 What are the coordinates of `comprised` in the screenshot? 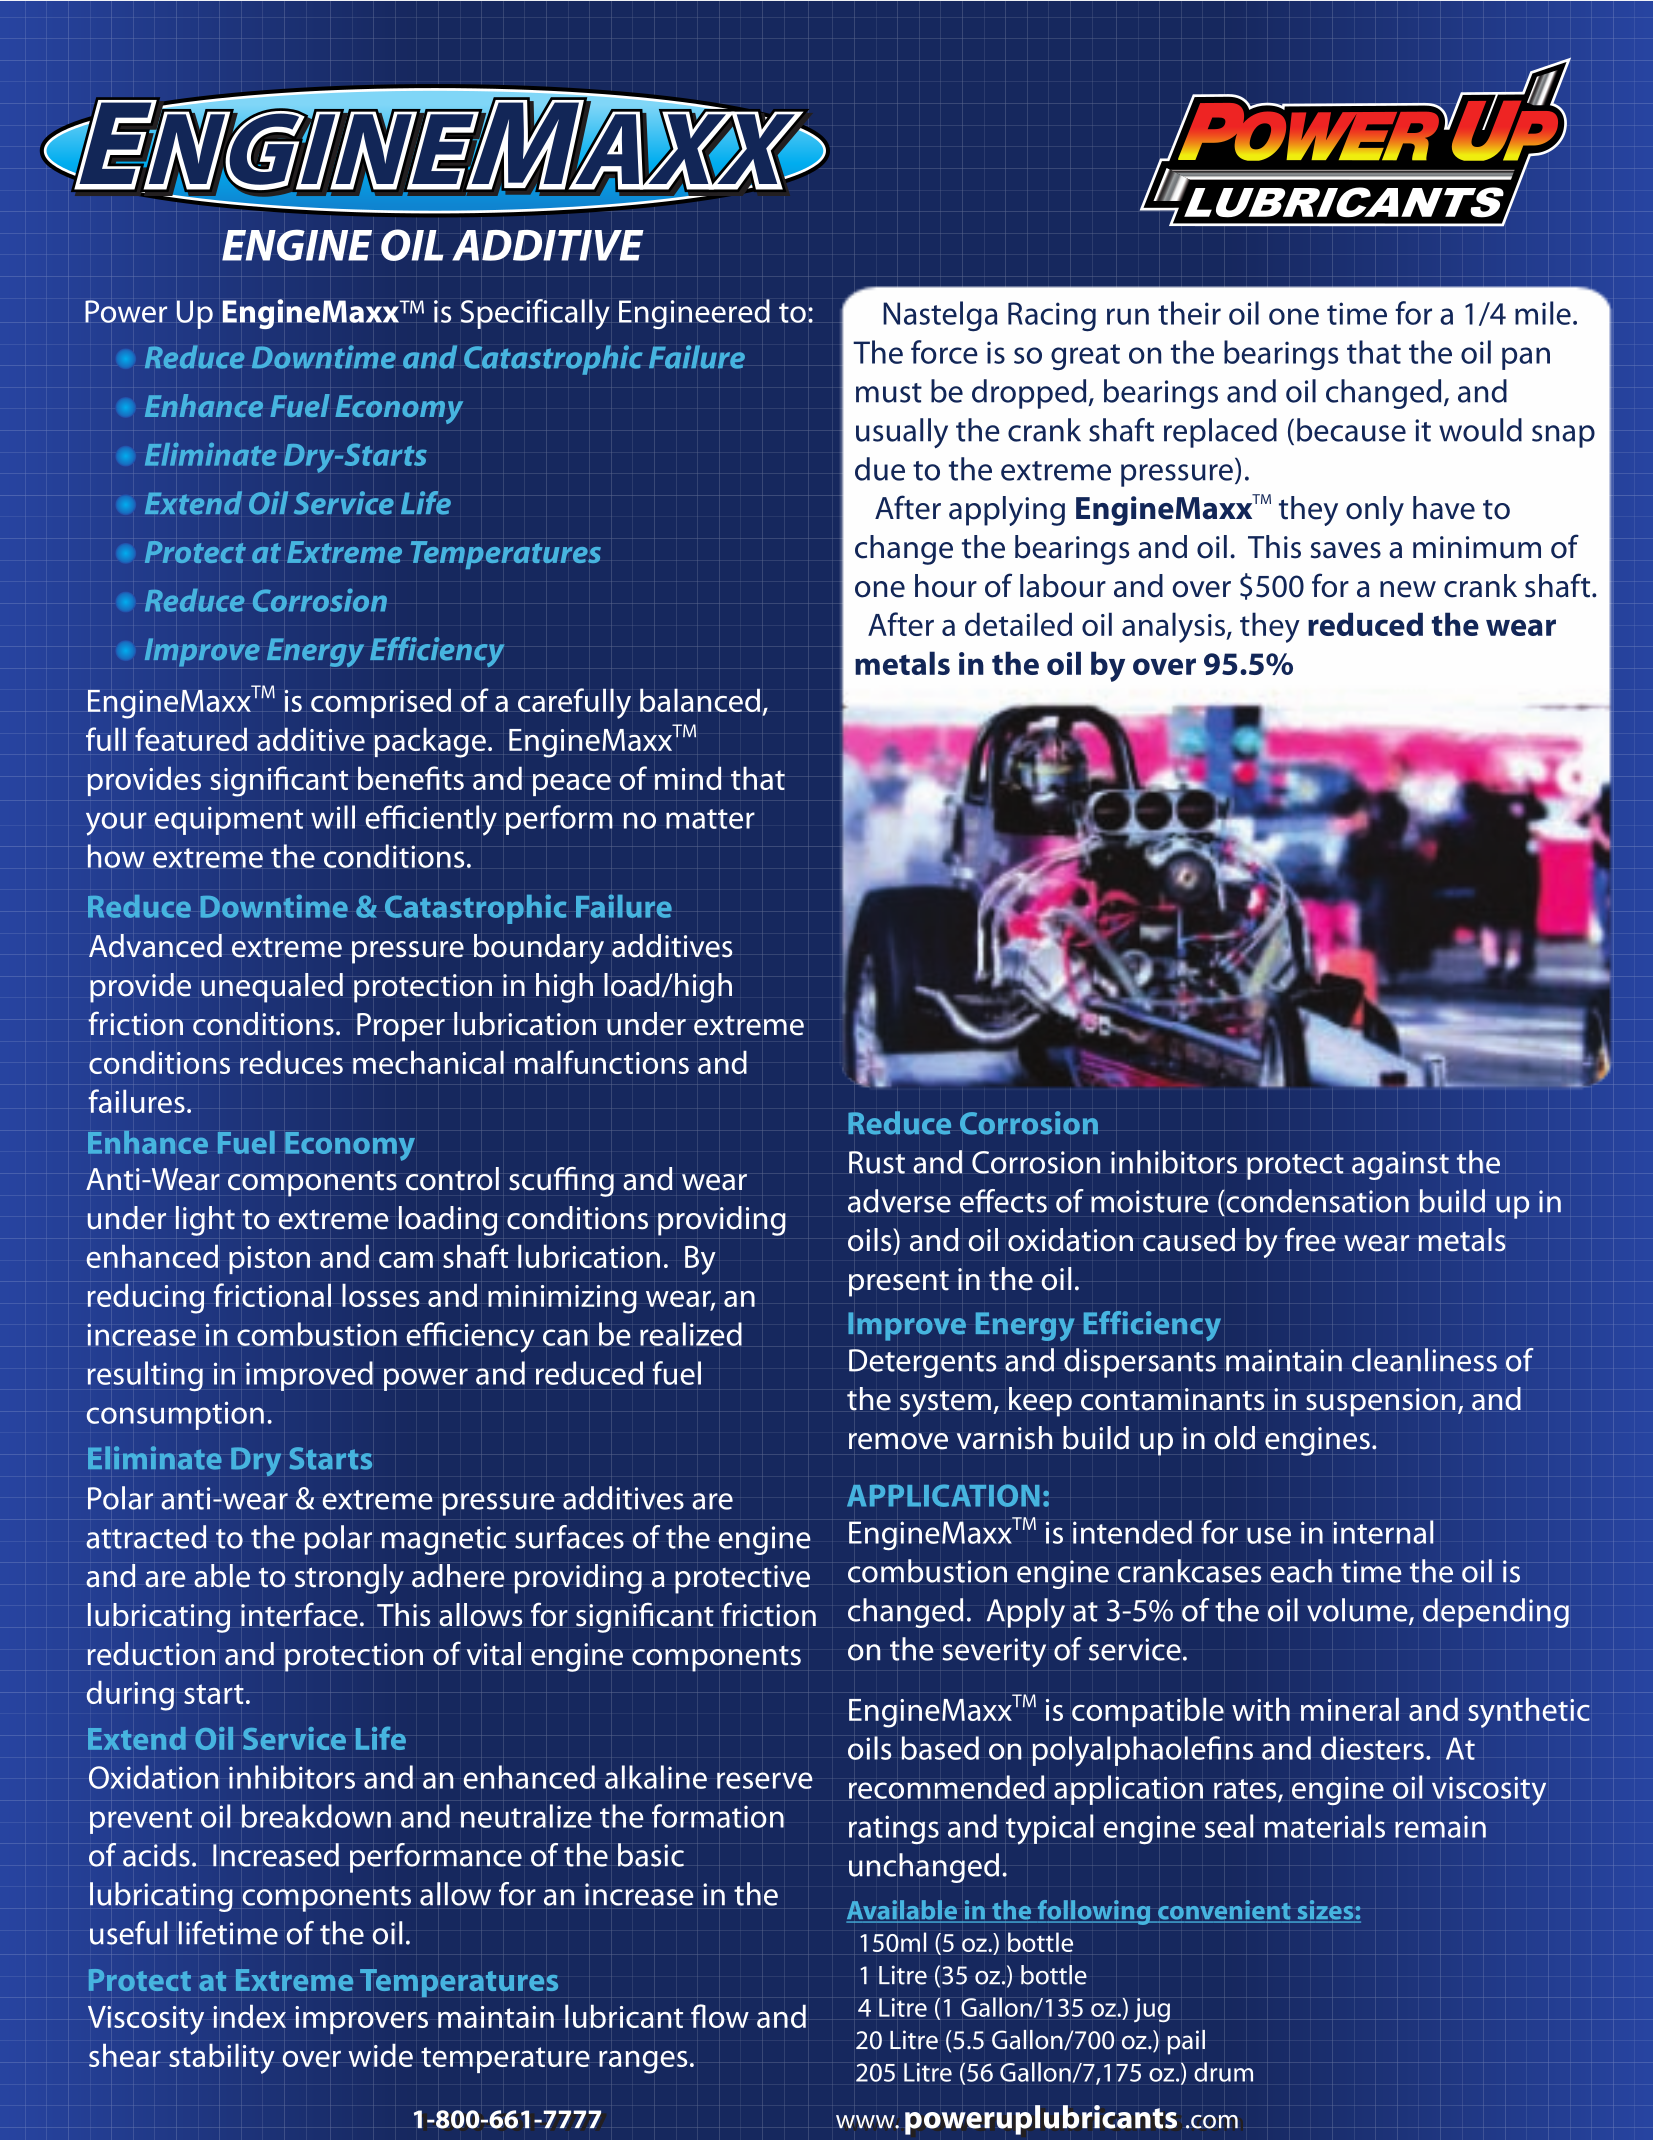 It's located at (381, 703).
